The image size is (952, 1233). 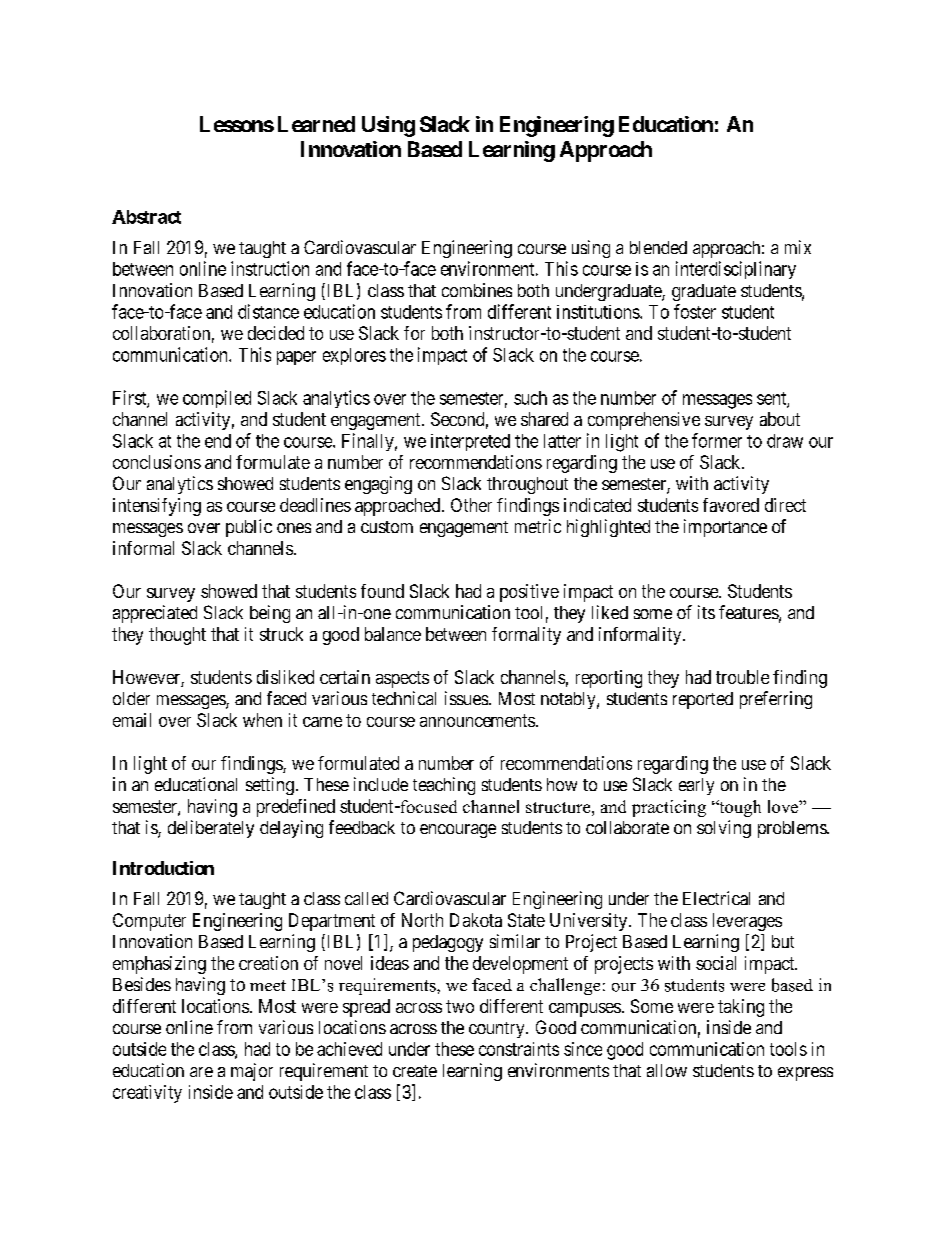 What do you see at coordinates (444, 786) in the screenshot?
I see `teaching` at bounding box center [444, 786].
